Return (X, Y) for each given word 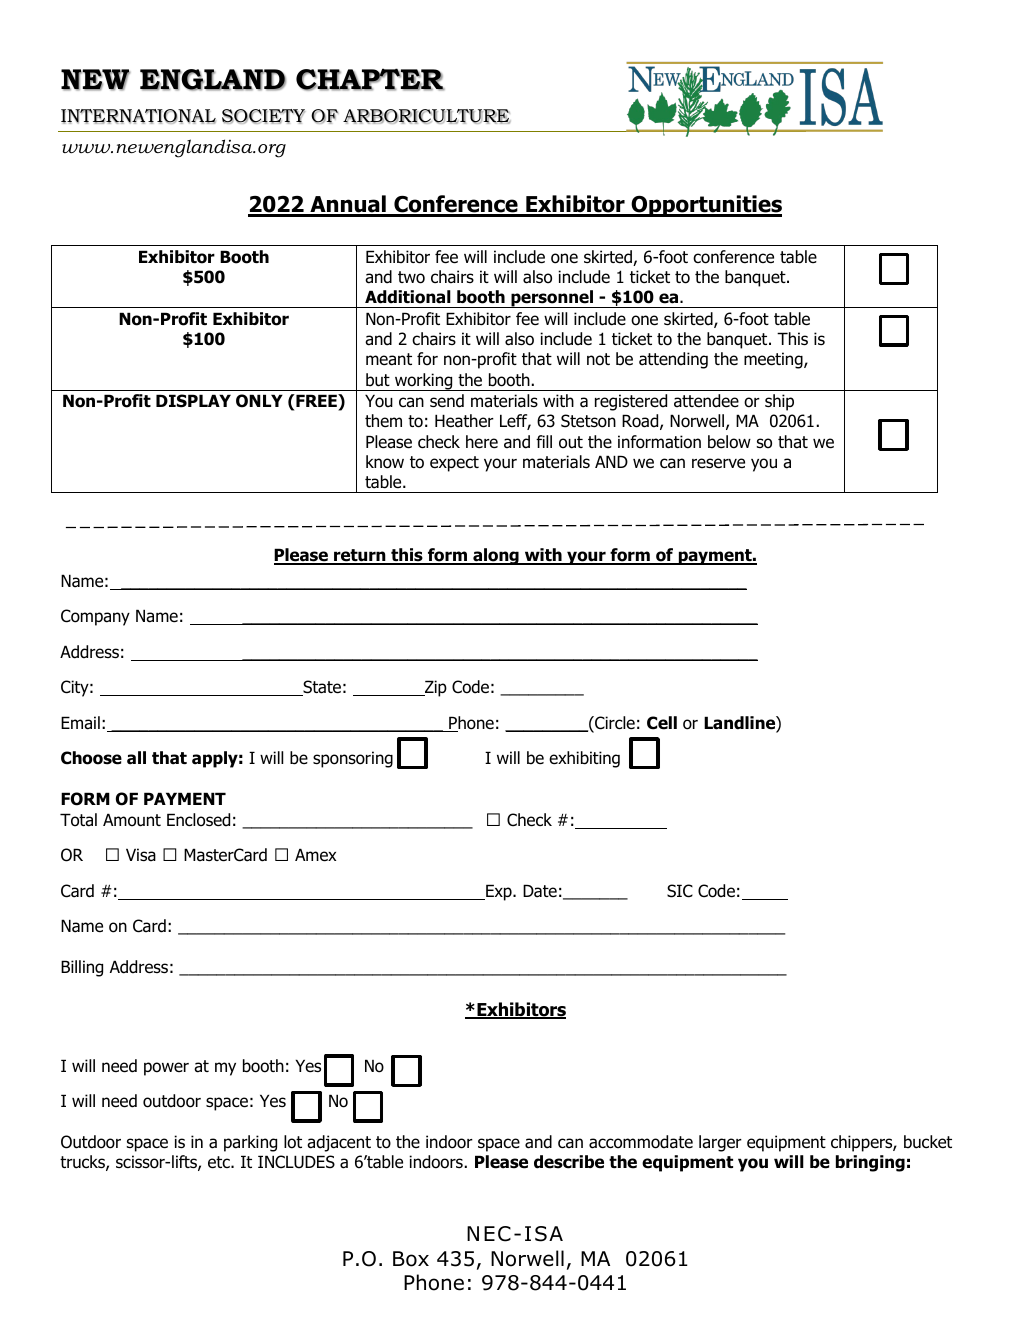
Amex (315, 855)
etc (220, 1162)
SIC (680, 891)
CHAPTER (370, 79)
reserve (718, 463)
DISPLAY (193, 401)
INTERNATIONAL (138, 116)
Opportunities (705, 206)
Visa (141, 855)
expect (454, 464)
